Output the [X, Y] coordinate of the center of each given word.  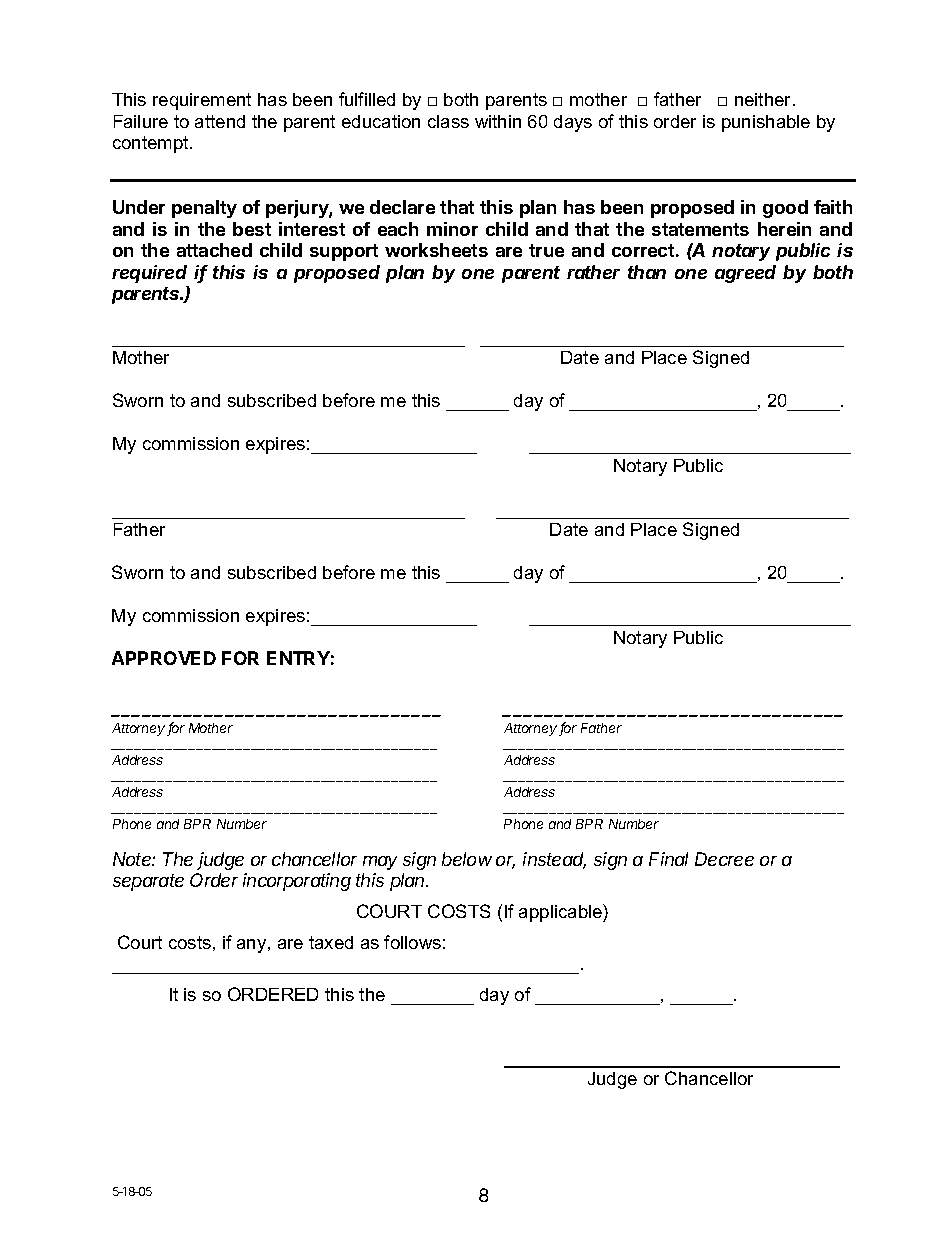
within [498, 121]
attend [220, 121]
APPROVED [164, 658]
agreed [745, 274]
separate [148, 882]
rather [593, 272]
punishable [766, 123]
